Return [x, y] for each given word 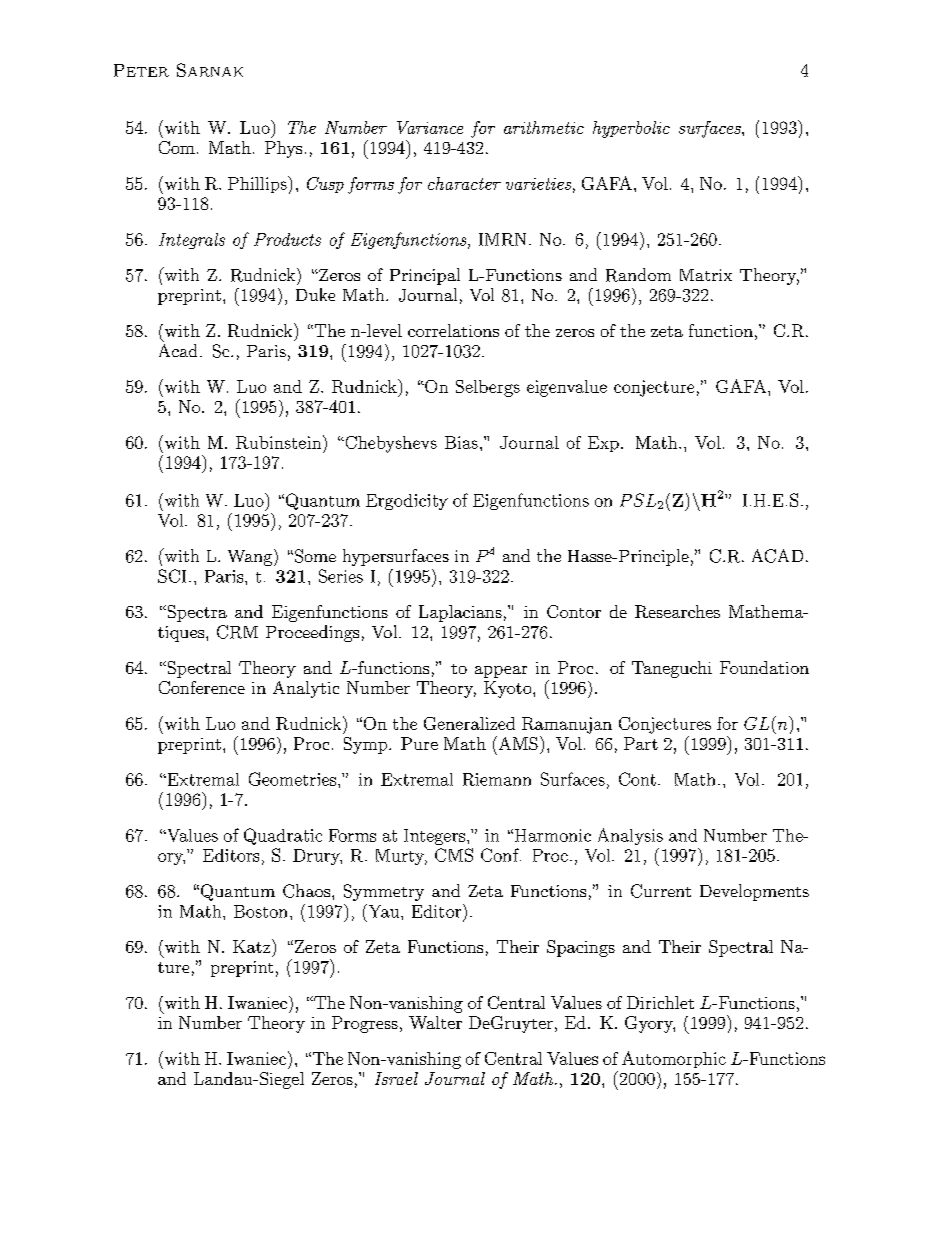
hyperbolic [631, 129]
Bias [461, 442]
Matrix [706, 275]
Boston [260, 911]
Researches [677, 611]
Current [661, 891]
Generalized [469, 723]
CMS [454, 855]
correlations [453, 330]
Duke [315, 294]
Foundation [764, 667]
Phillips [258, 184]
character [464, 183]
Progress [365, 1024]
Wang [251, 557]
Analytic [306, 689]
